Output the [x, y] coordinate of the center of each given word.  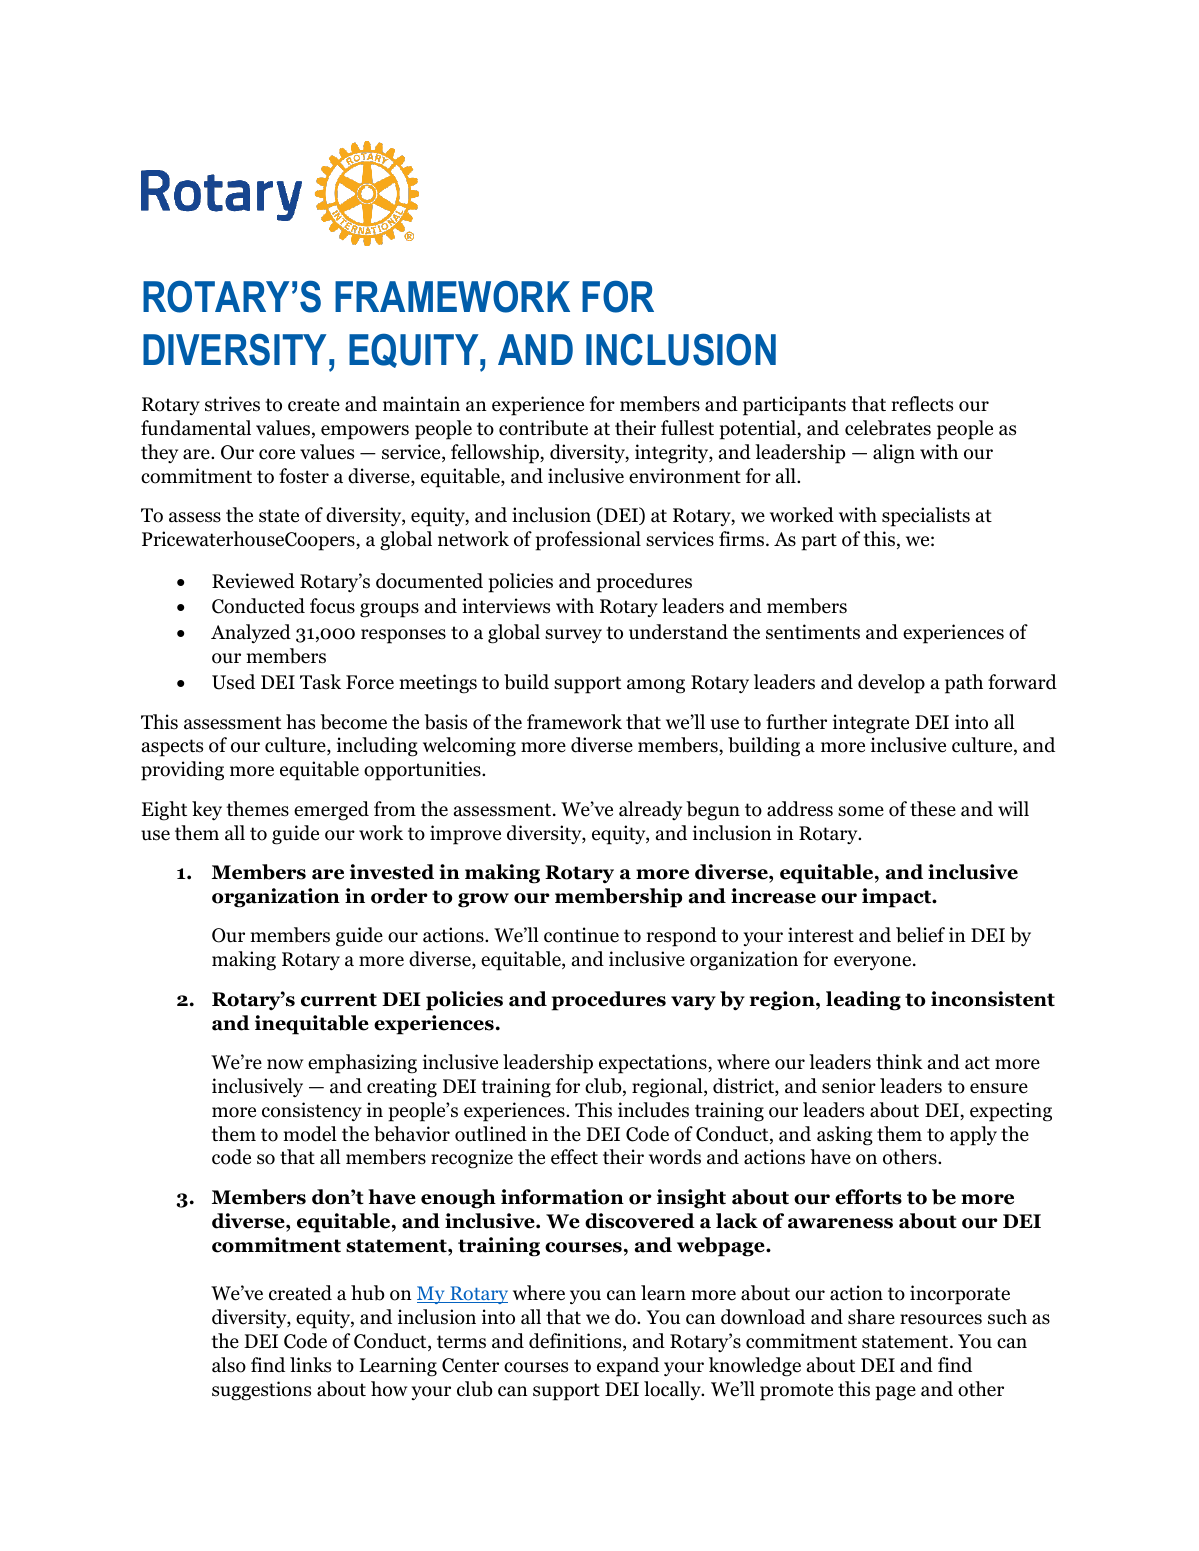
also [229, 1365]
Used [233, 682]
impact [898, 898]
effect [574, 1157]
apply [973, 1136]
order [399, 896]
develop [891, 684]
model [310, 1134]
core [277, 454]
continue [581, 935]
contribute [543, 428]
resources [941, 1319]
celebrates [888, 428]
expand [628, 1367]
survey [573, 636]
